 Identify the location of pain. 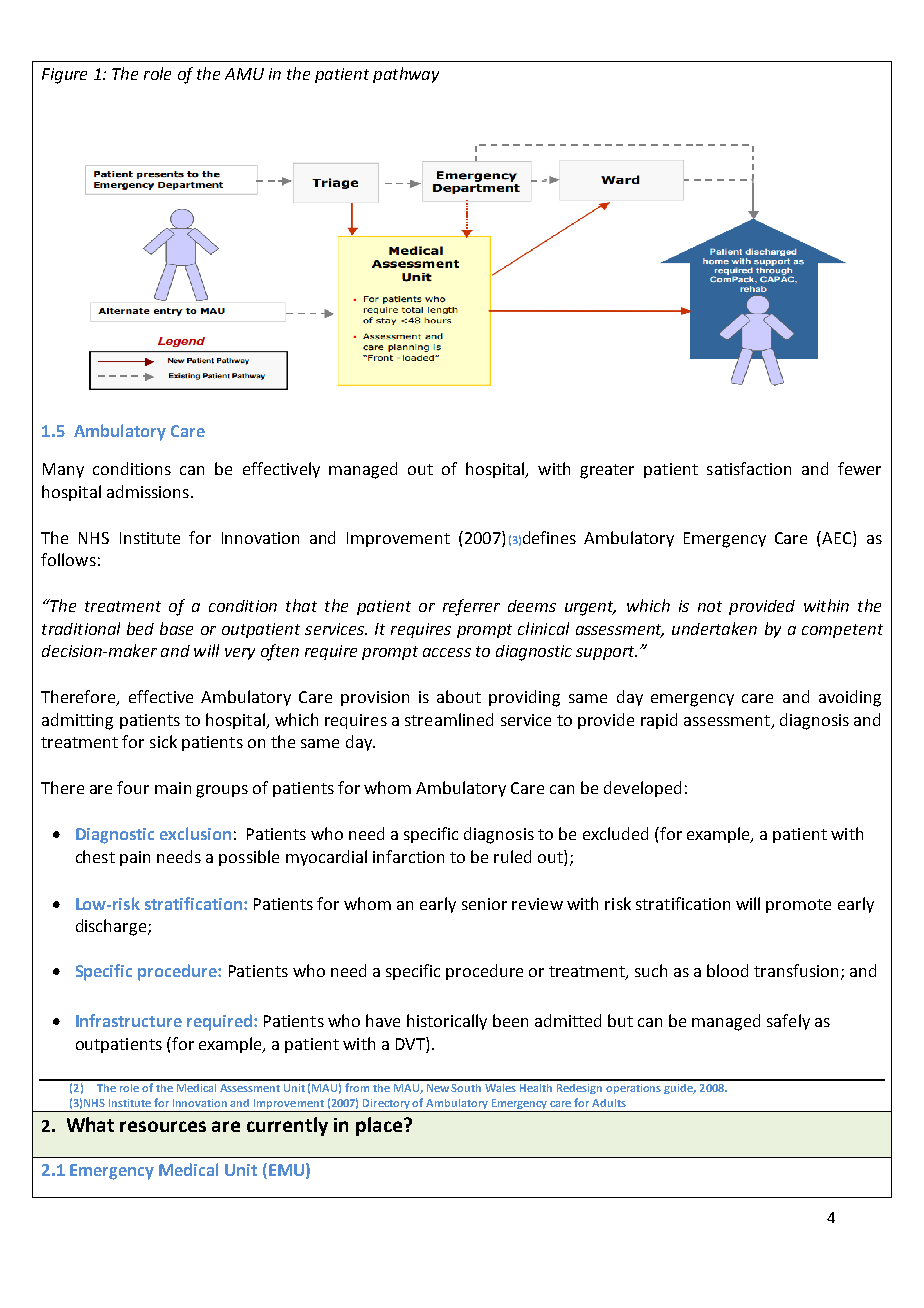
(135, 858).
